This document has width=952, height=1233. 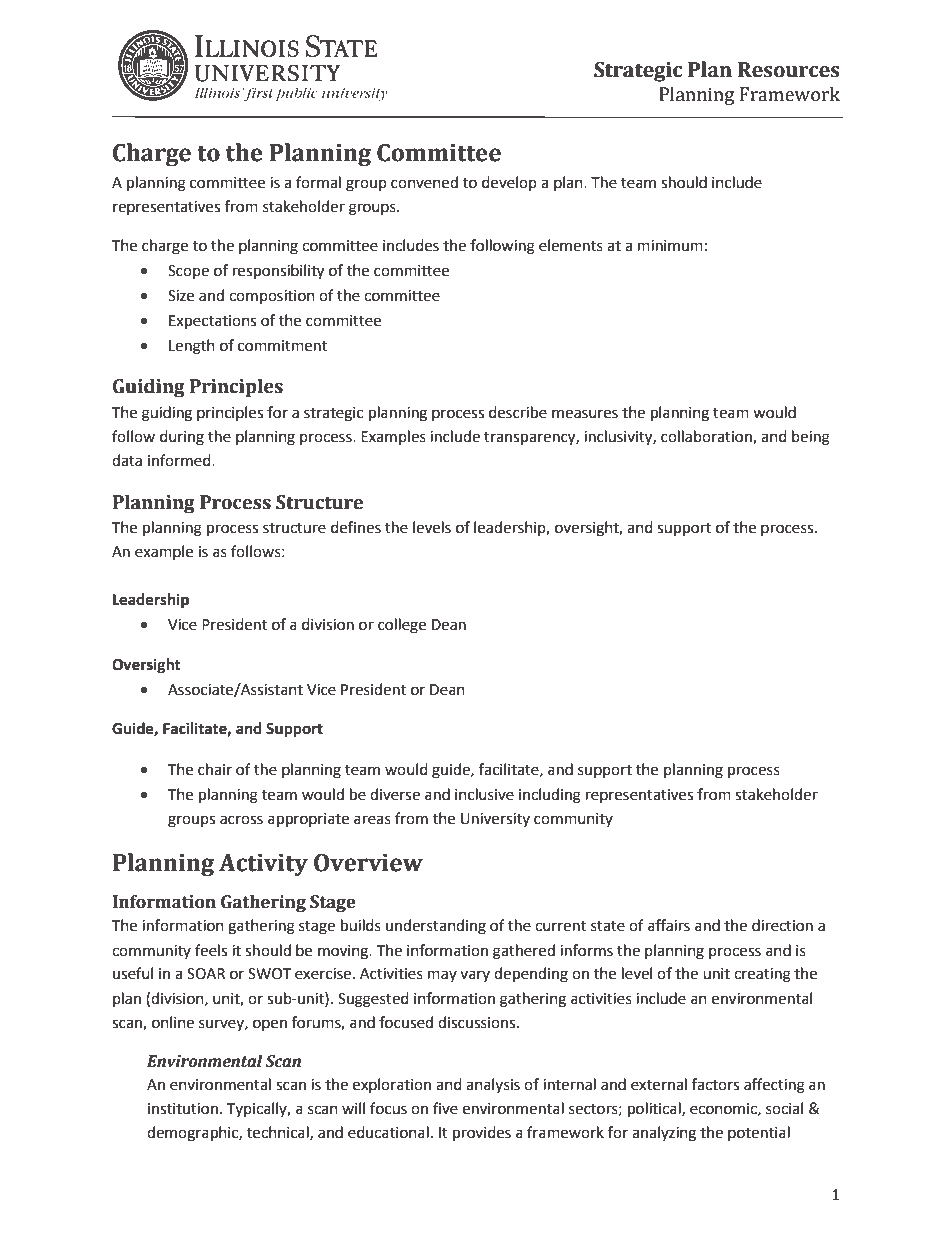 What do you see at coordinates (789, 70) in the document?
I see `Resources` at bounding box center [789, 70].
